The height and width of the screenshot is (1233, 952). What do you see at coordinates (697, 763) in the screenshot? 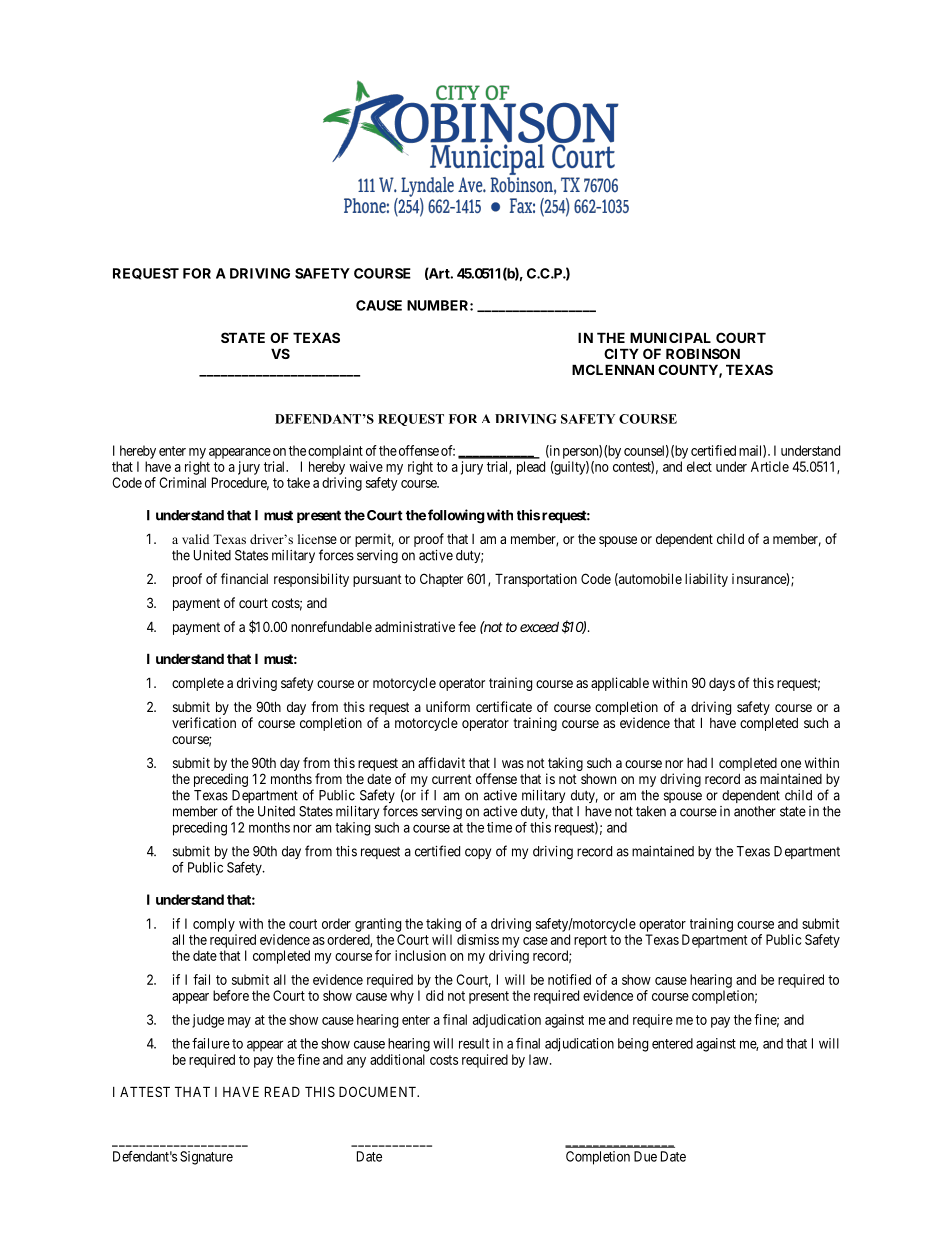
I see `had` at bounding box center [697, 763].
